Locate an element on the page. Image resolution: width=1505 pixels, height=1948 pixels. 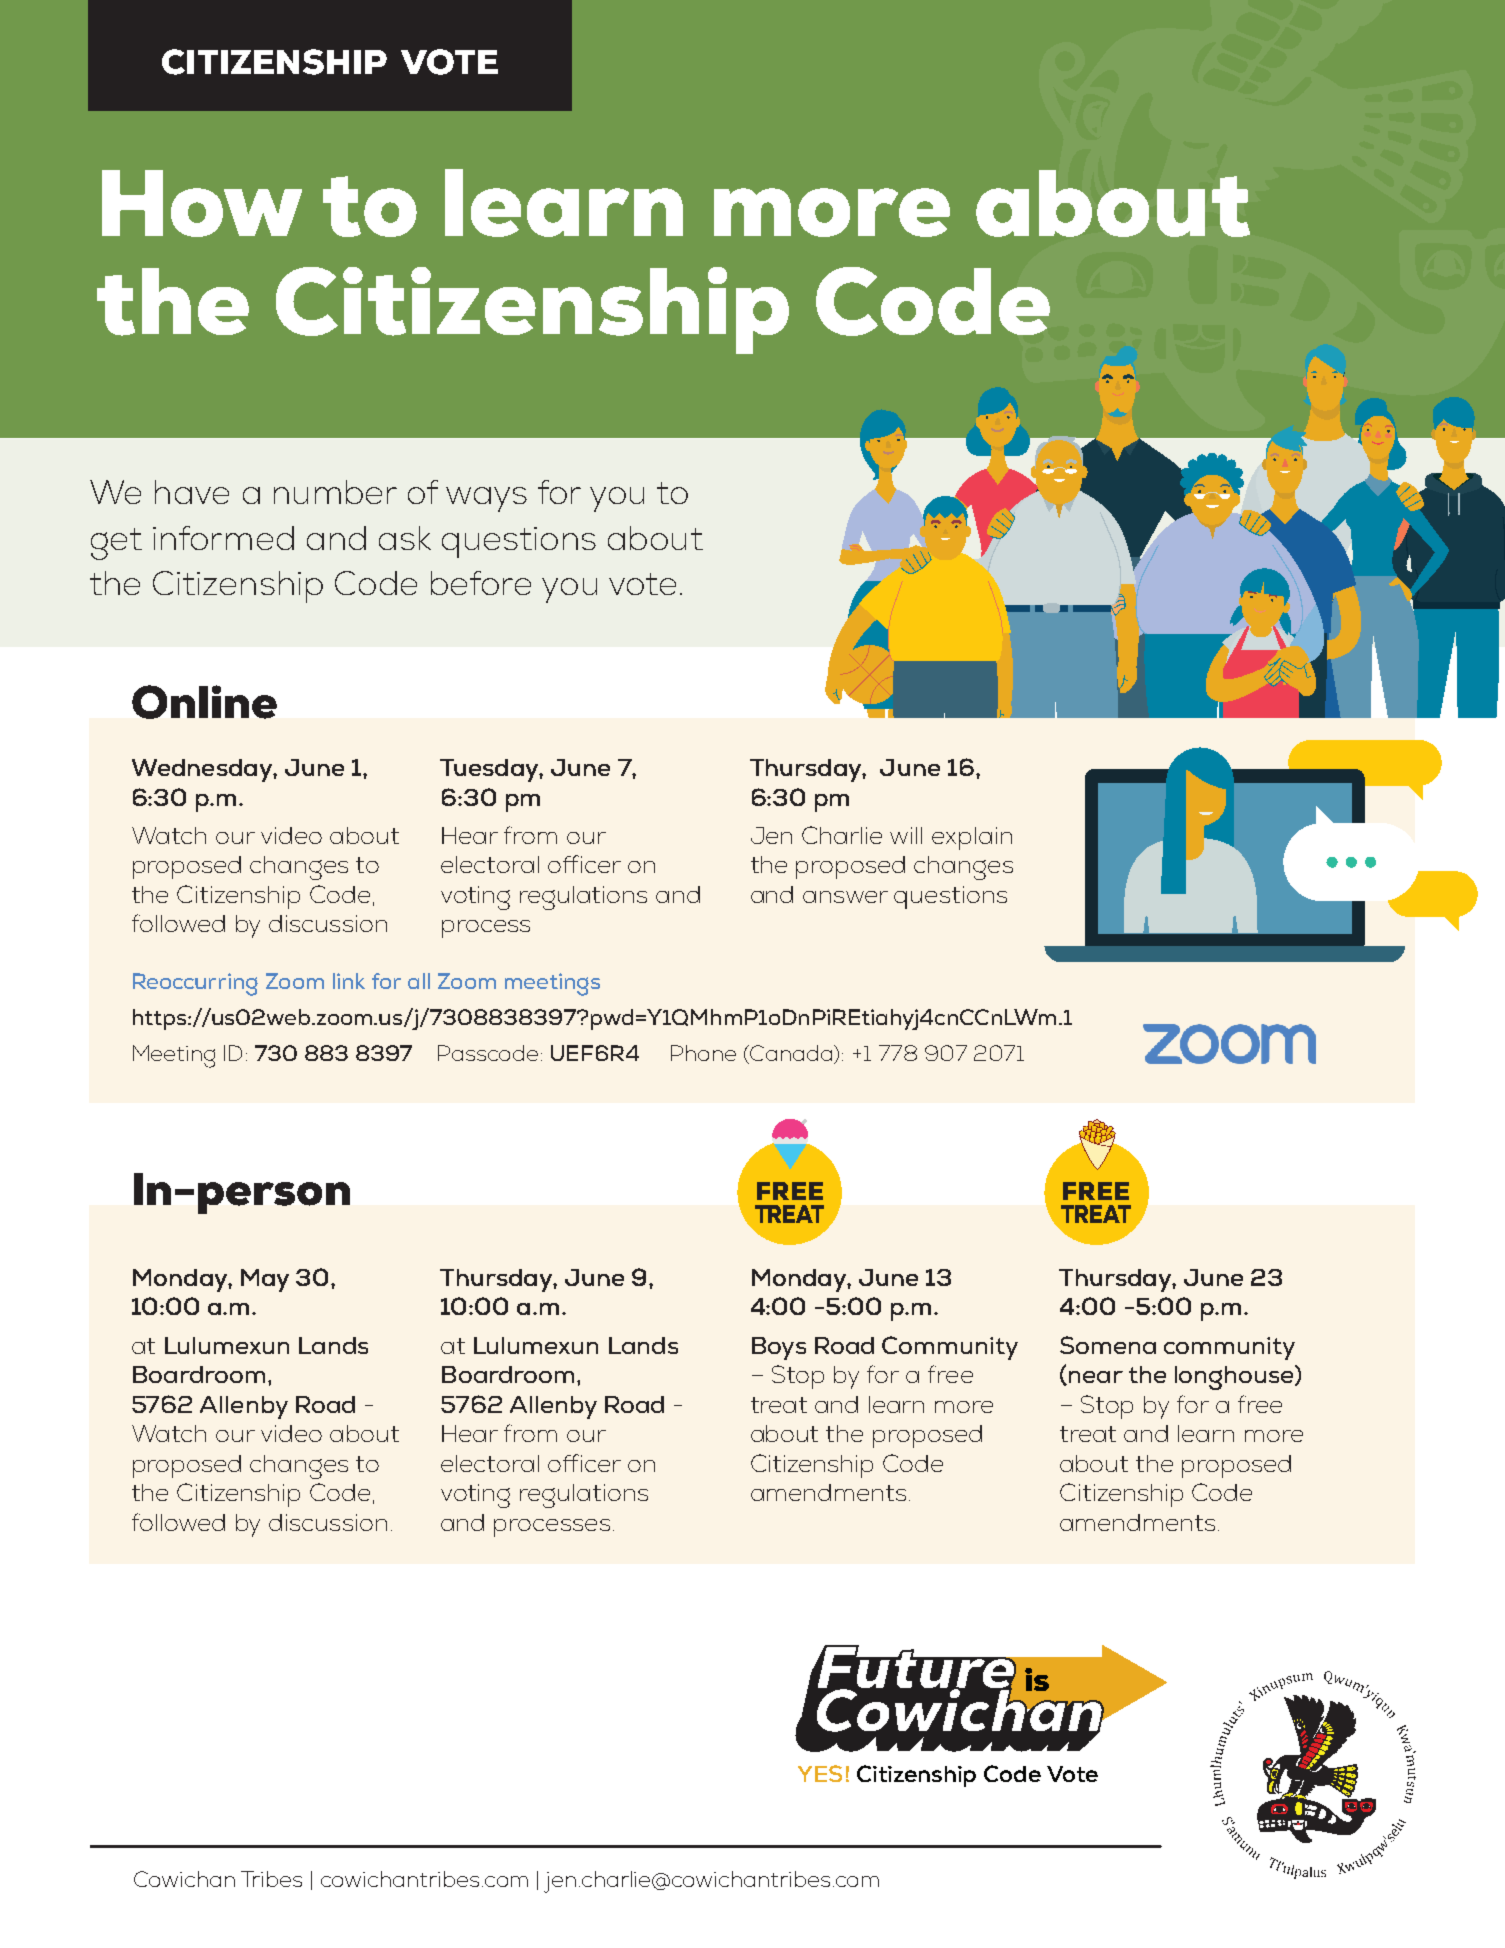
near is located at coordinates (1096, 1377).
